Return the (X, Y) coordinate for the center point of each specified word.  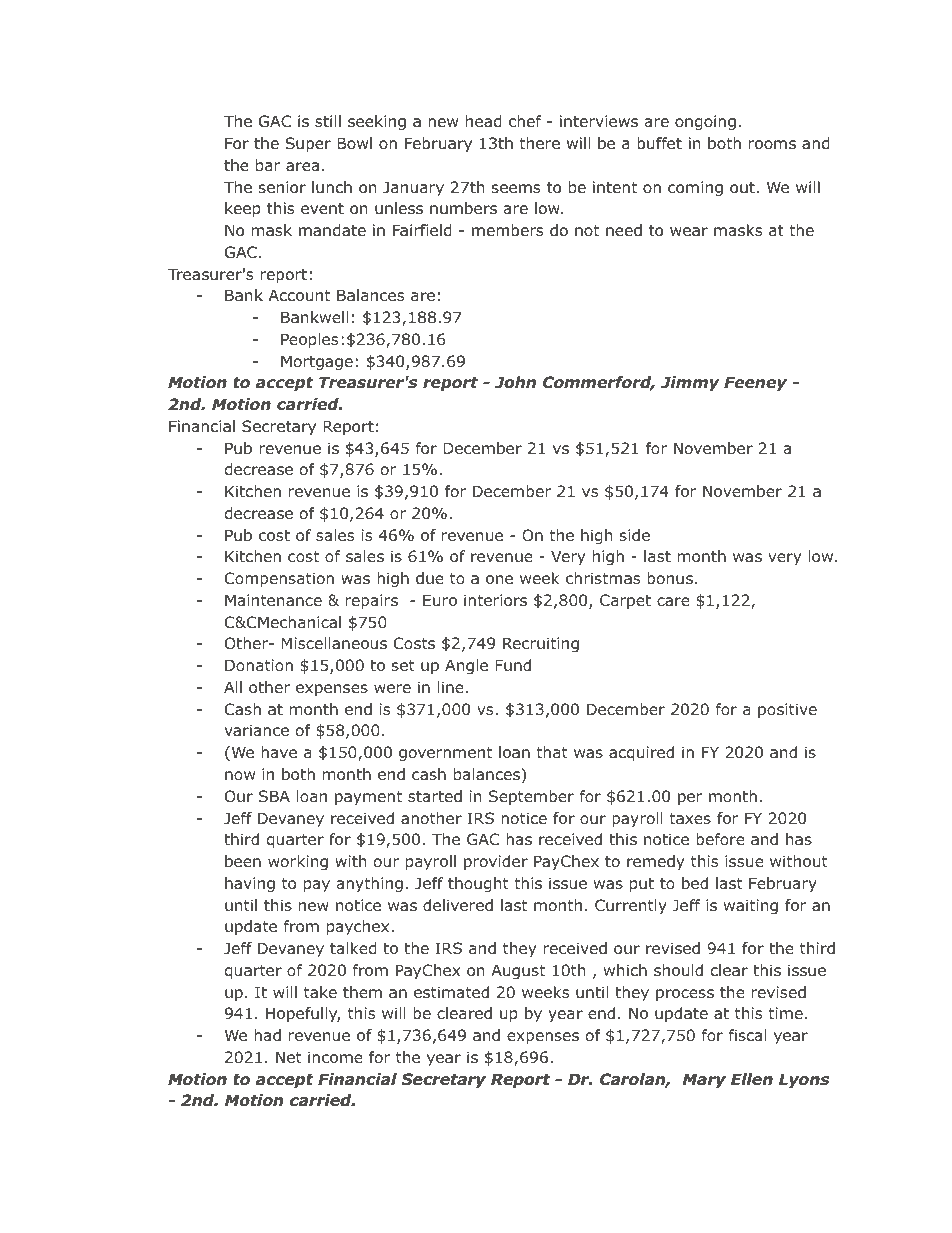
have (279, 752)
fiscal (748, 1035)
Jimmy (690, 383)
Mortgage (317, 362)
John (515, 382)
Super (308, 144)
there (539, 143)
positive (787, 710)
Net (289, 1057)
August (518, 971)
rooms (772, 145)
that (552, 752)
